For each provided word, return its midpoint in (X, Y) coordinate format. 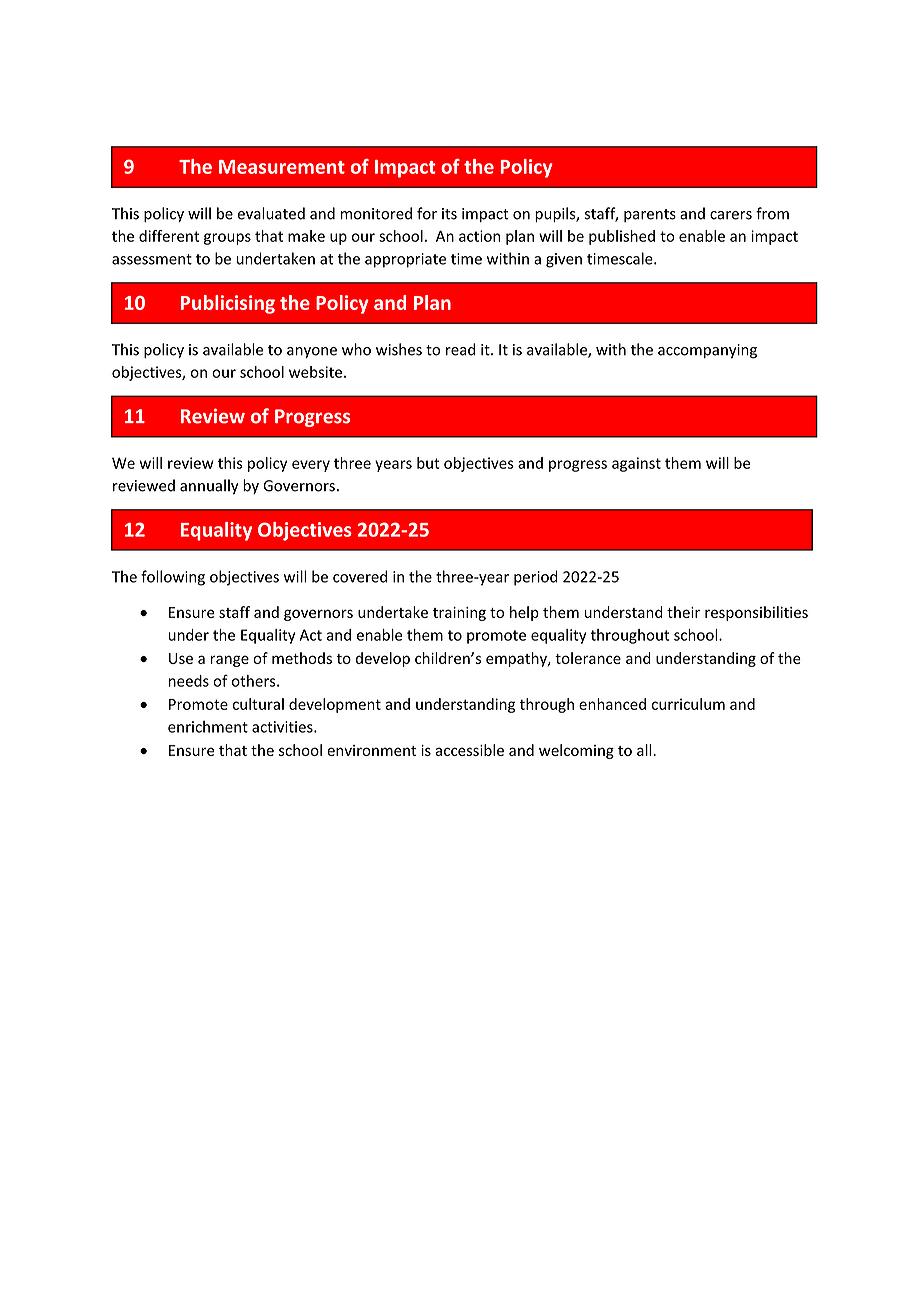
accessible (469, 750)
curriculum (688, 704)
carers (731, 215)
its (449, 214)
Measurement (282, 167)
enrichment (208, 727)
